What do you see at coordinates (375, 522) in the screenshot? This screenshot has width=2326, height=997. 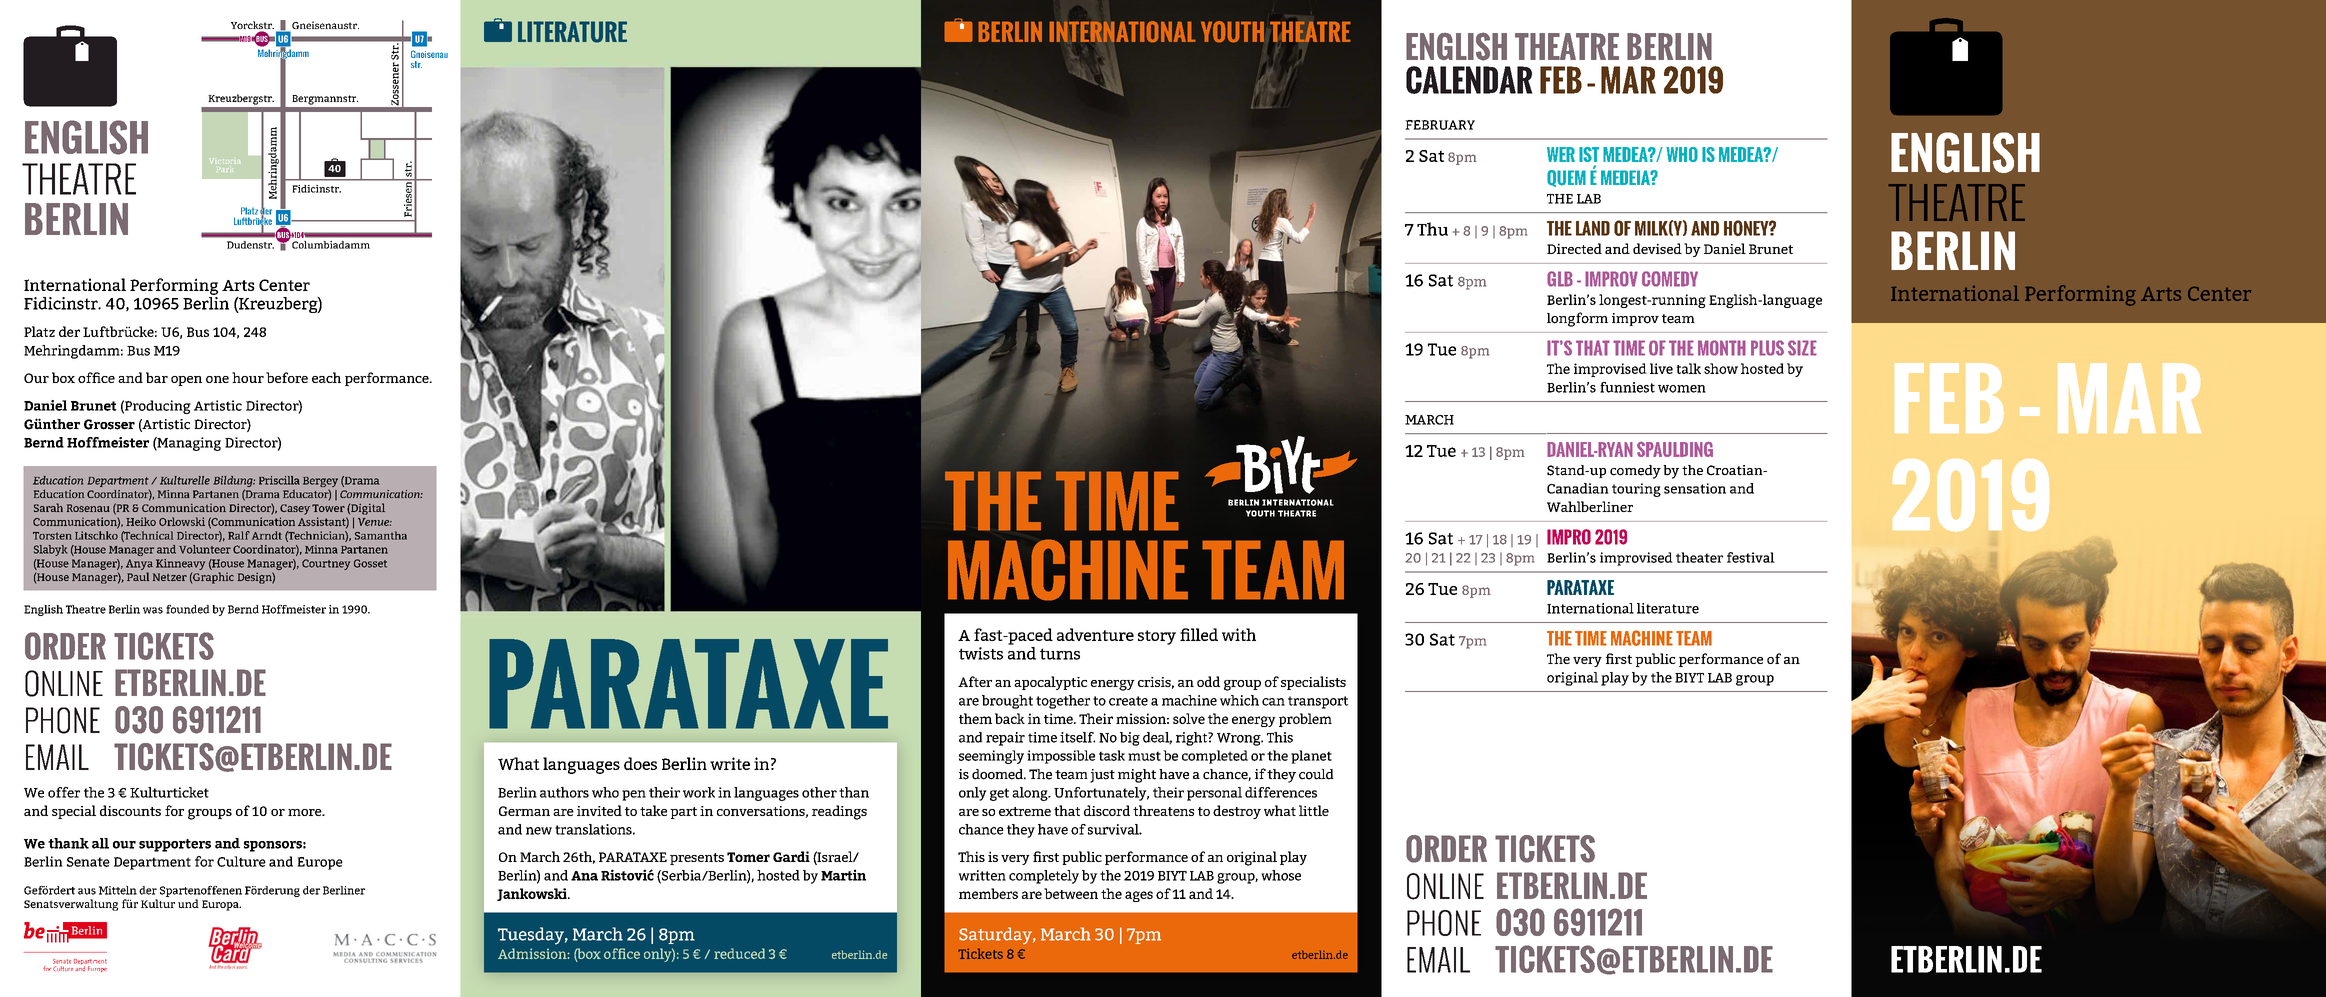 I see `Venue` at bounding box center [375, 522].
